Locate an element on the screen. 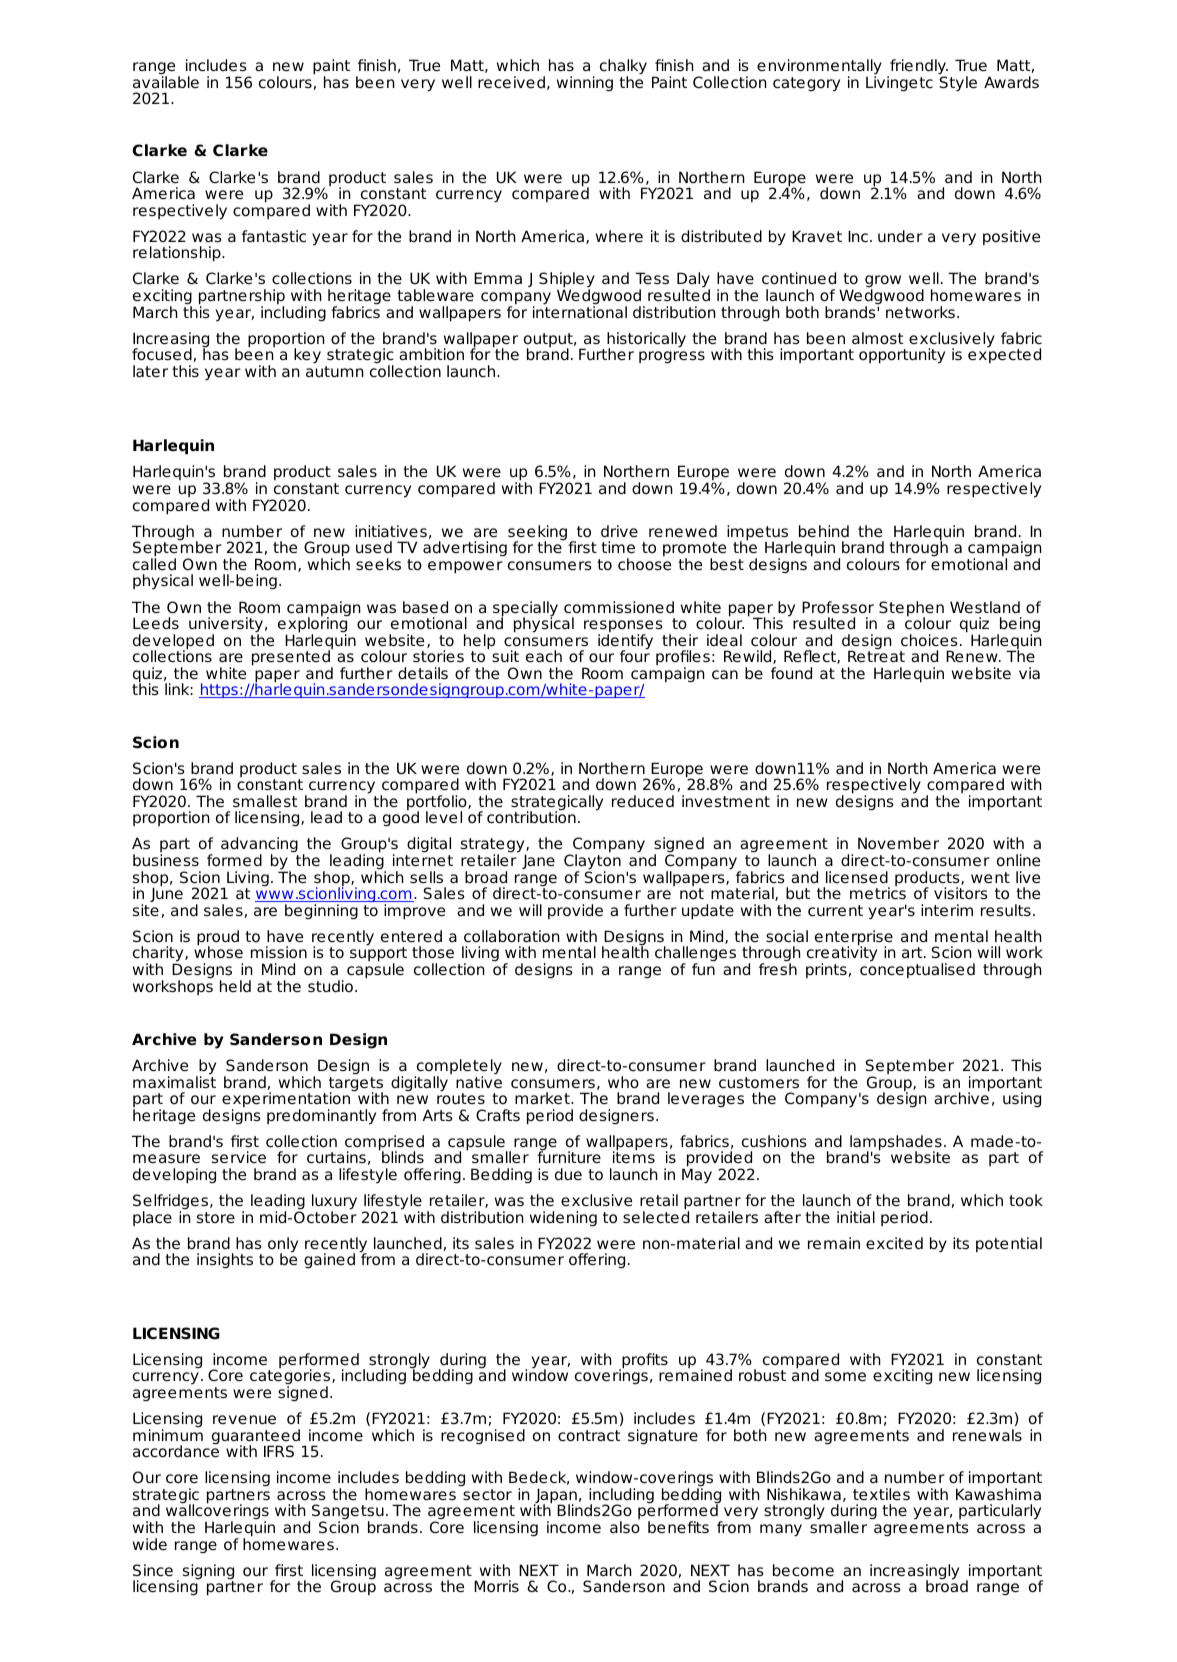  advancing is located at coordinates (260, 846).
